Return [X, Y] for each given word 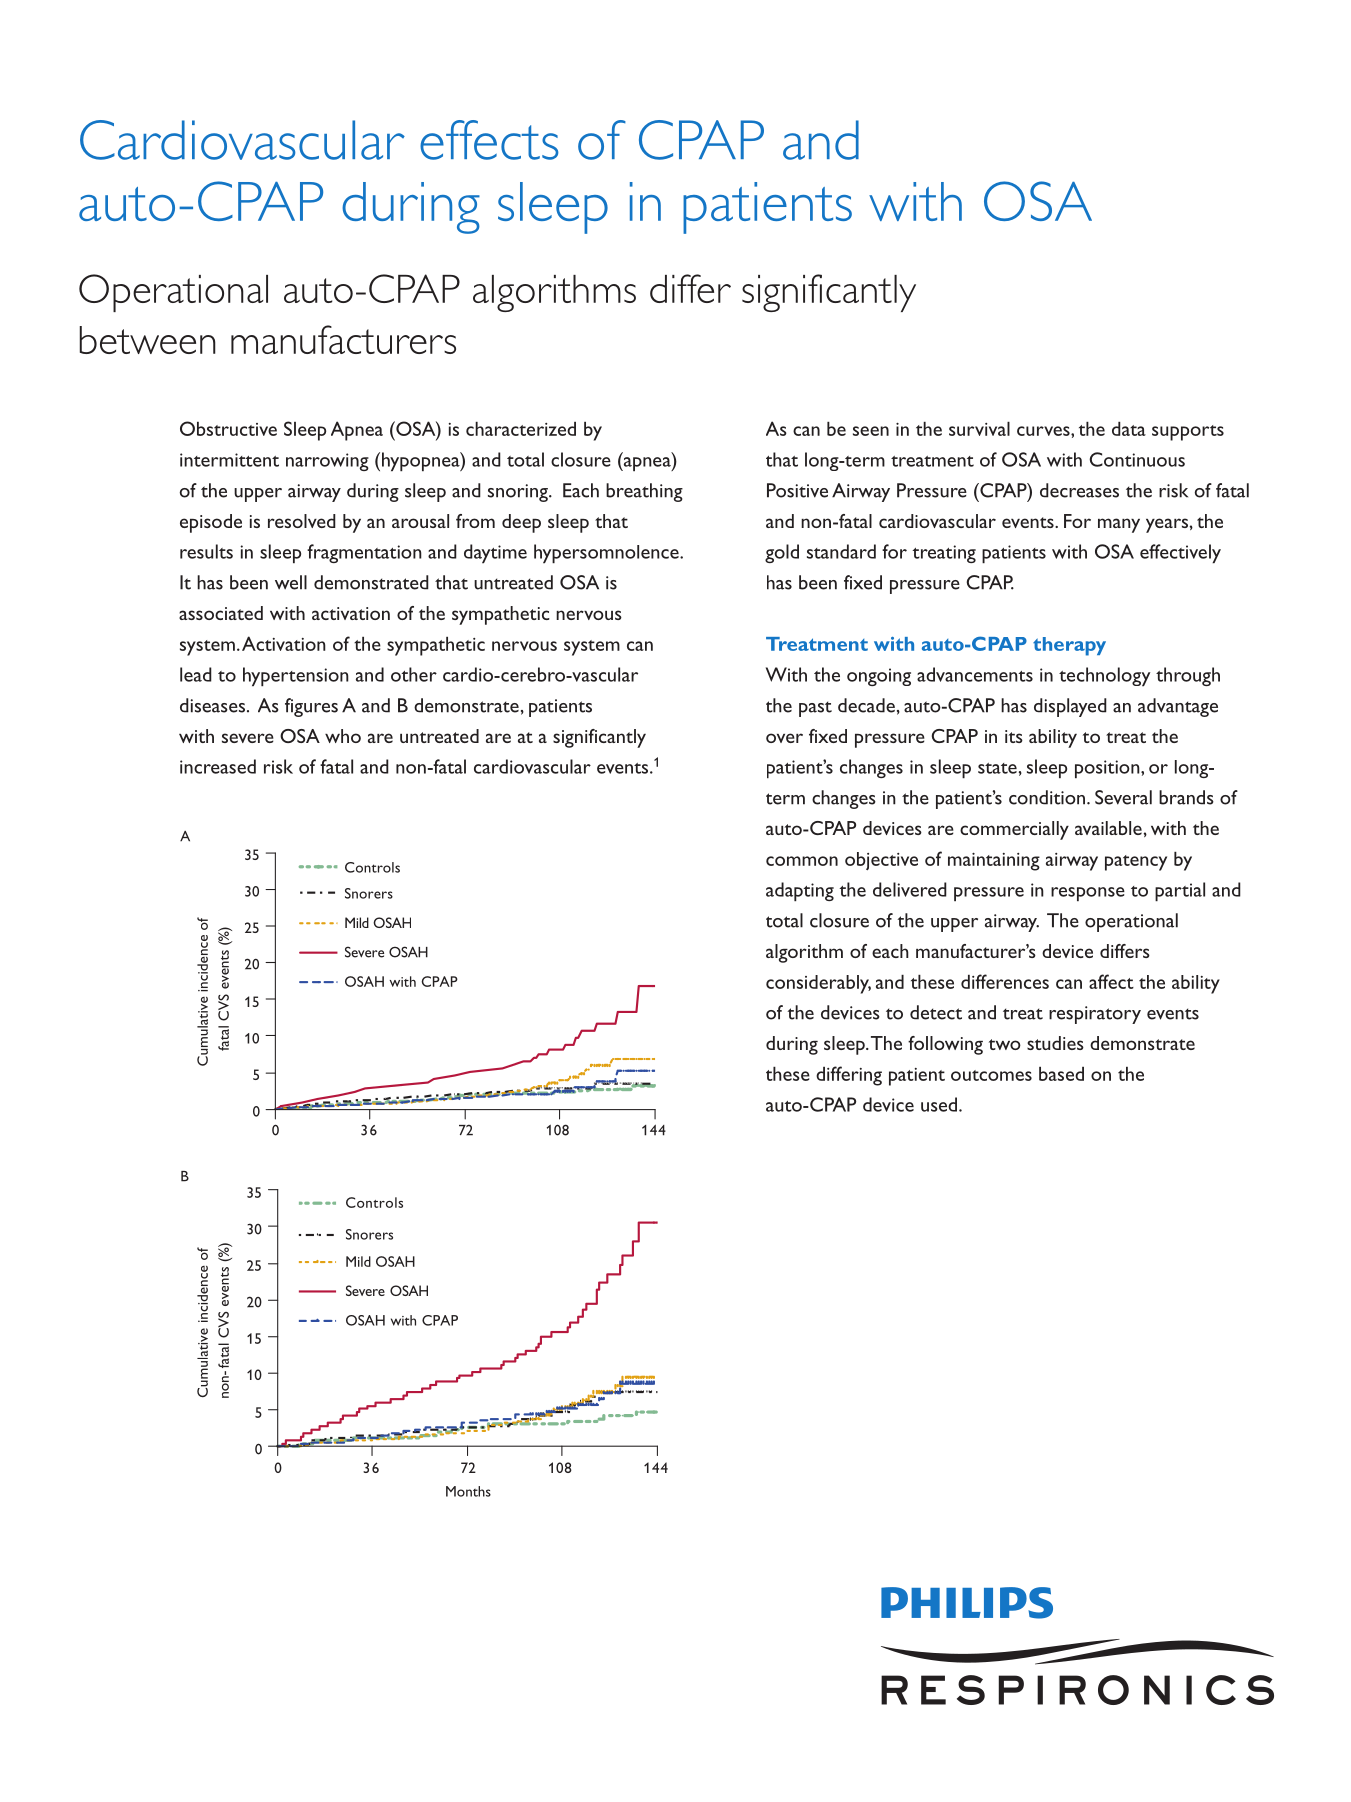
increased [218, 766]
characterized [521, 429]
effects [489, 140]
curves [1044, 431]
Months [468, 1491]
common [802, 861]
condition [1048, 797]
